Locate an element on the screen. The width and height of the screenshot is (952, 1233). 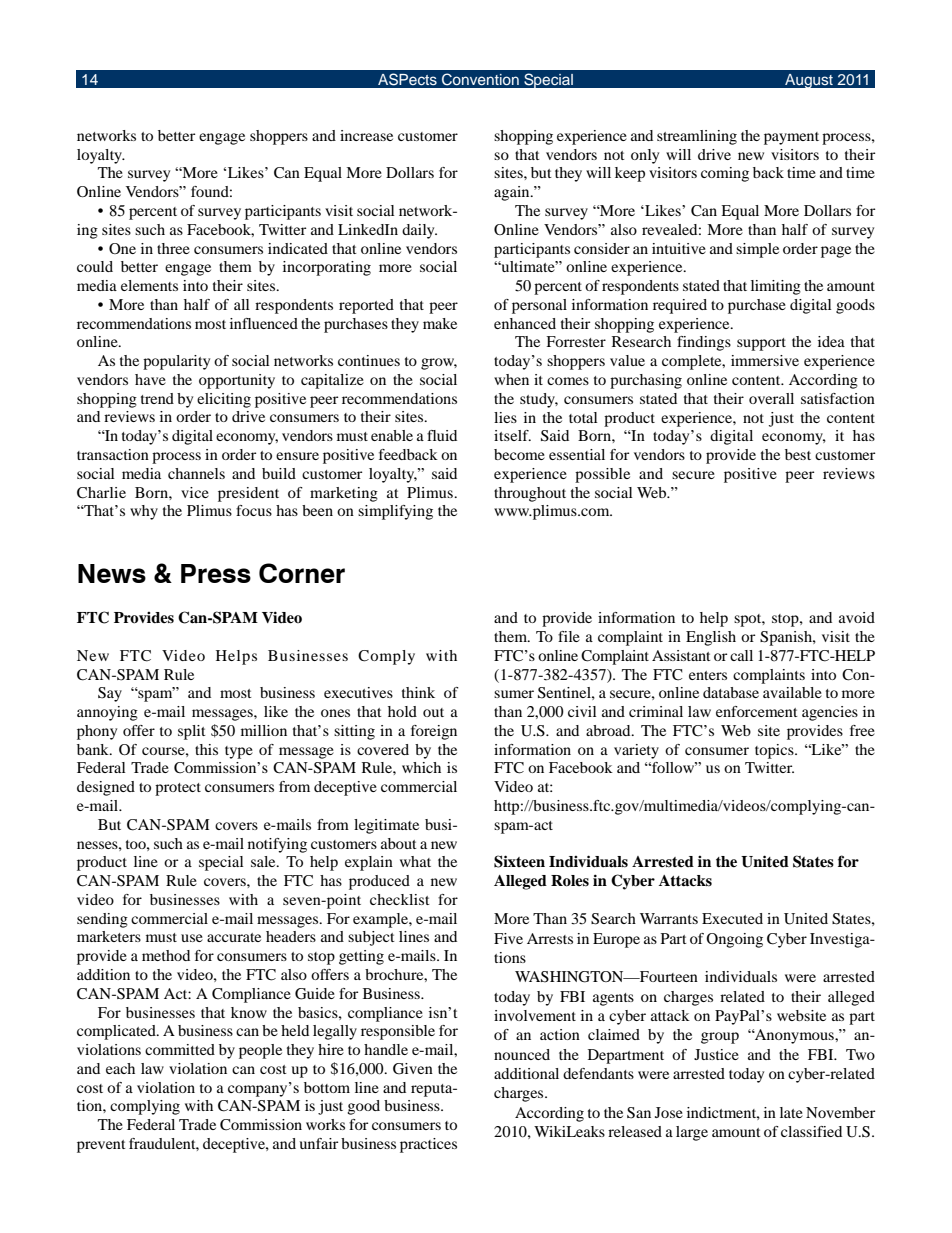
protect is located at coordinates (178, 789).
